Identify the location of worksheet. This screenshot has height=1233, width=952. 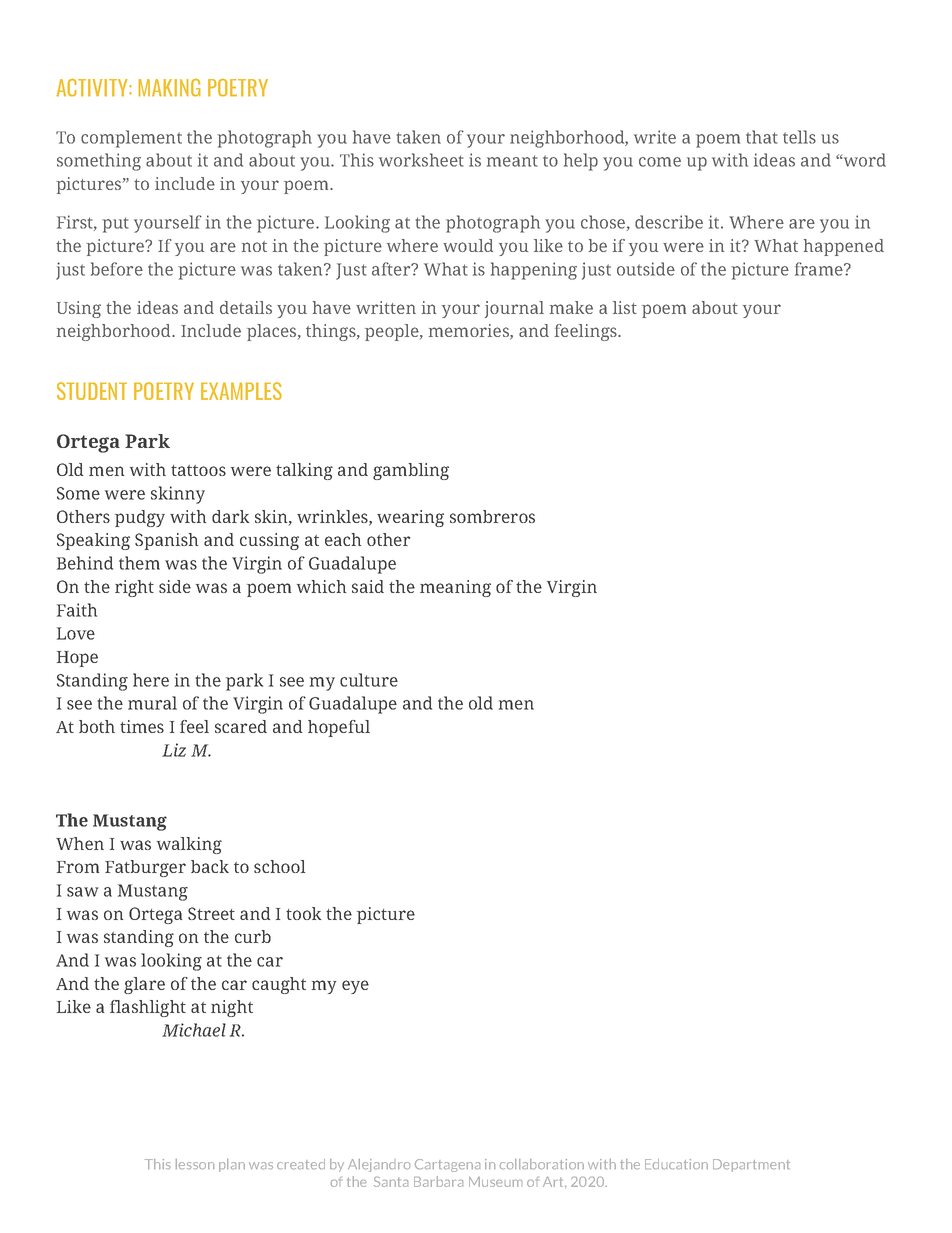
(421, 160).
